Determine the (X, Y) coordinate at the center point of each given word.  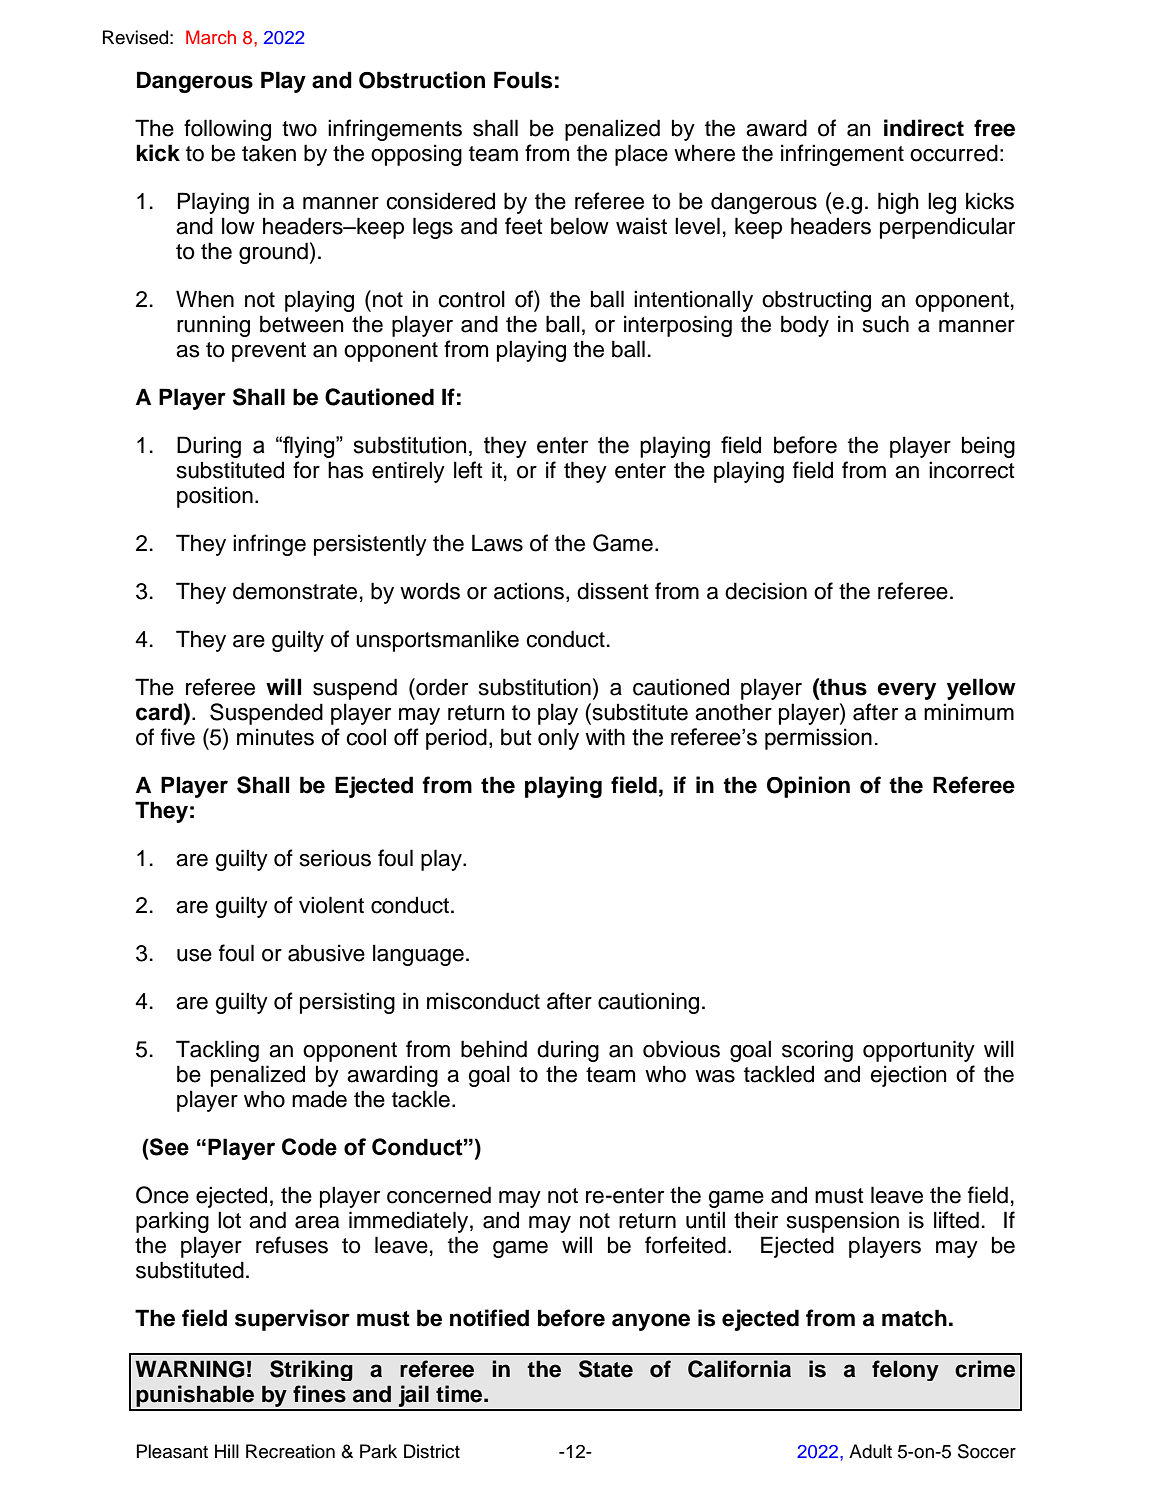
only (558, 739)
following (227, 130)
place (641, 155)
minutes (275, 737)
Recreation (290, 1451)
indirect (924, 128)
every (906, 691)
